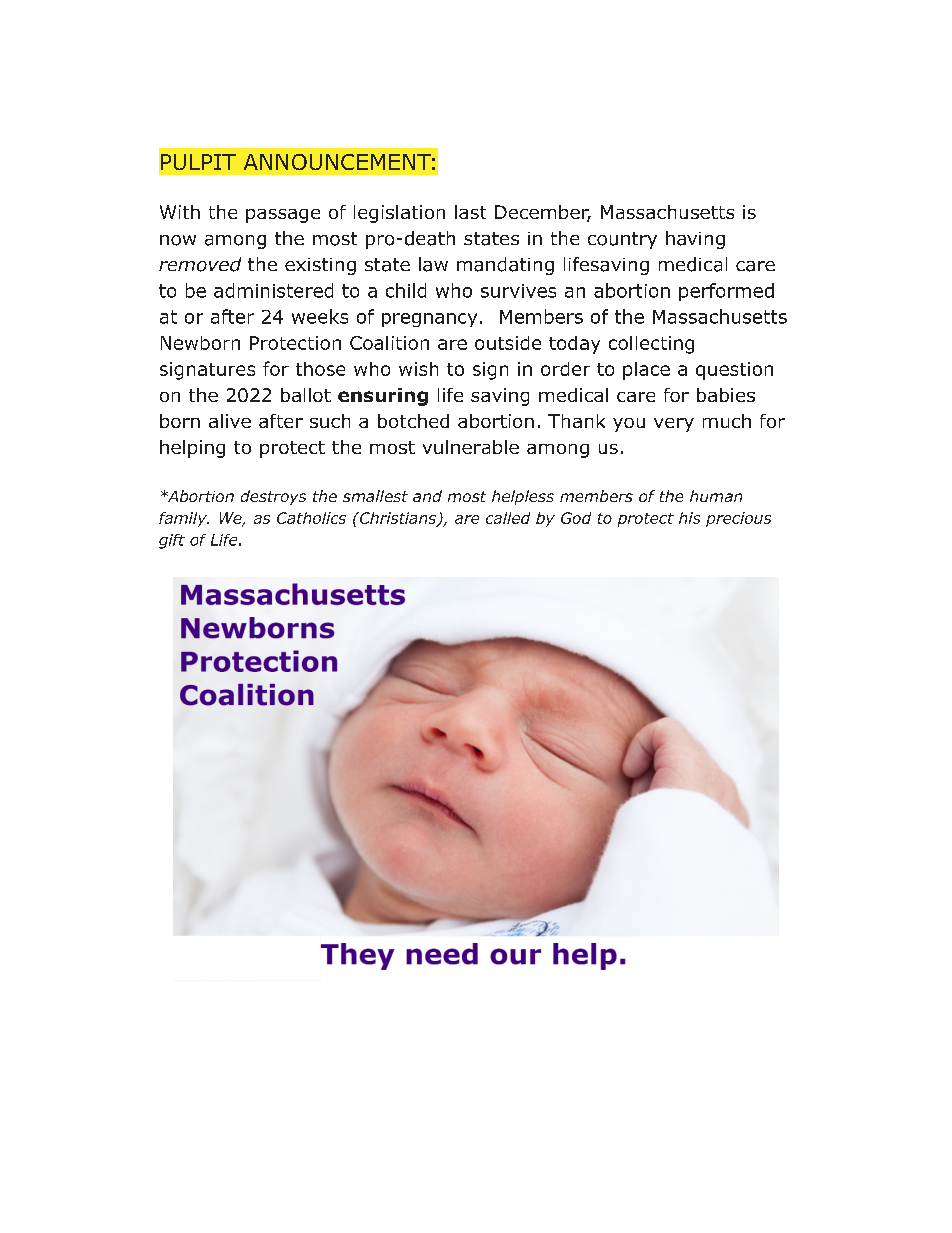 The height and width of the document is (1233, 952). Describe the element at coordinates (320, 369) in the document. I see `those` at that location.
